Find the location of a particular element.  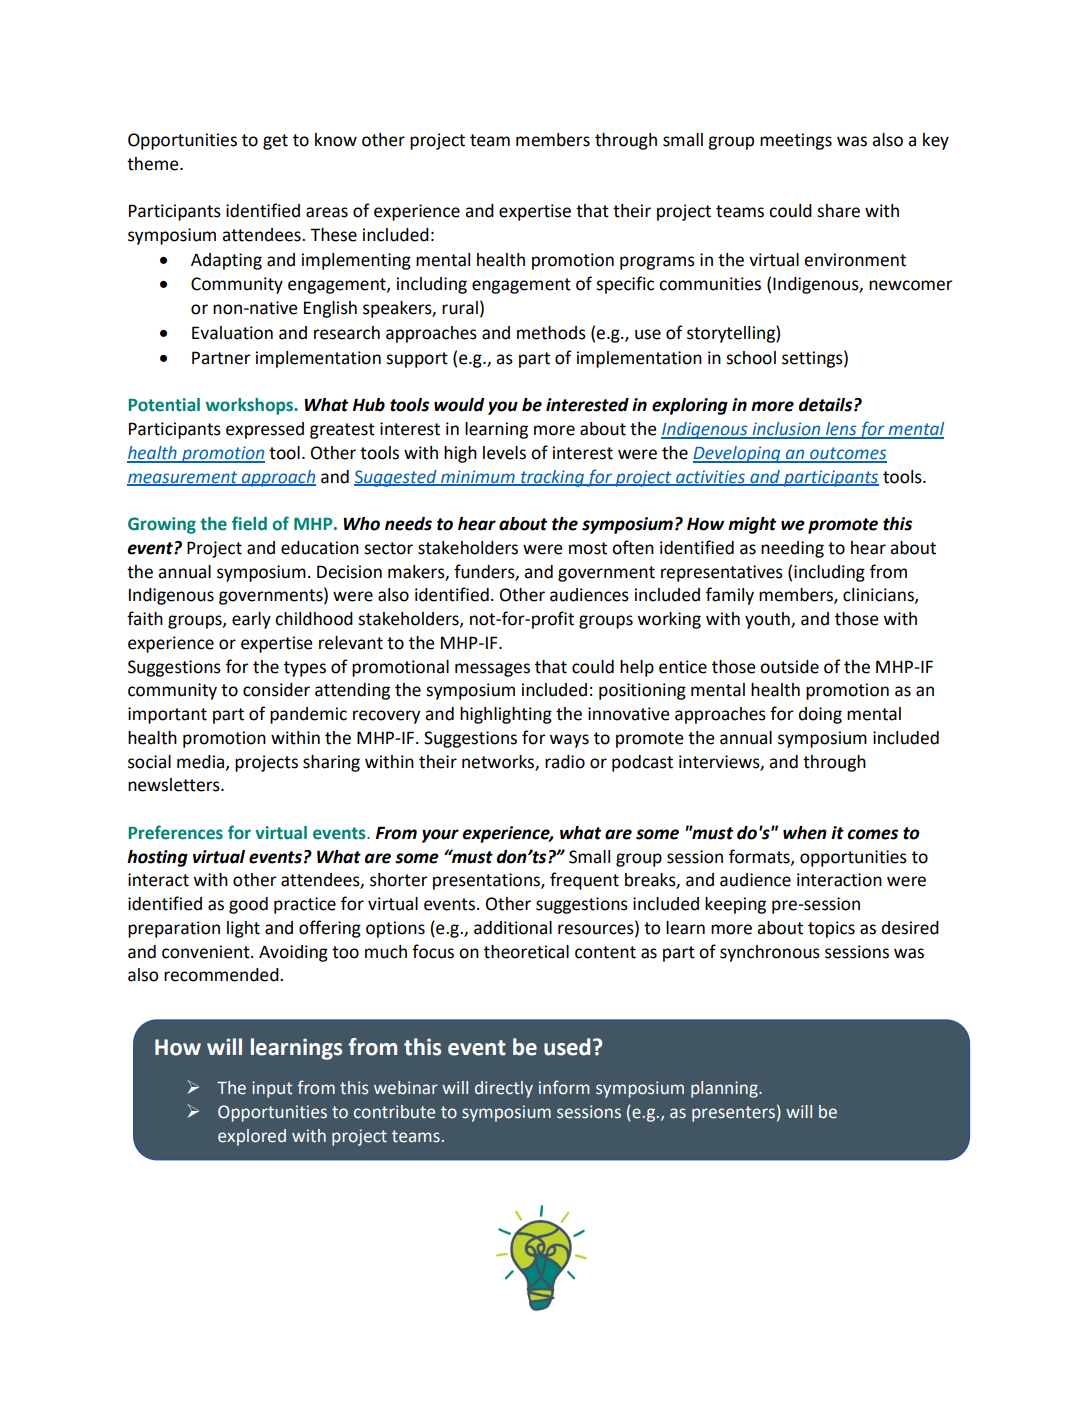

inform is located at coordinates (564, 1087).
